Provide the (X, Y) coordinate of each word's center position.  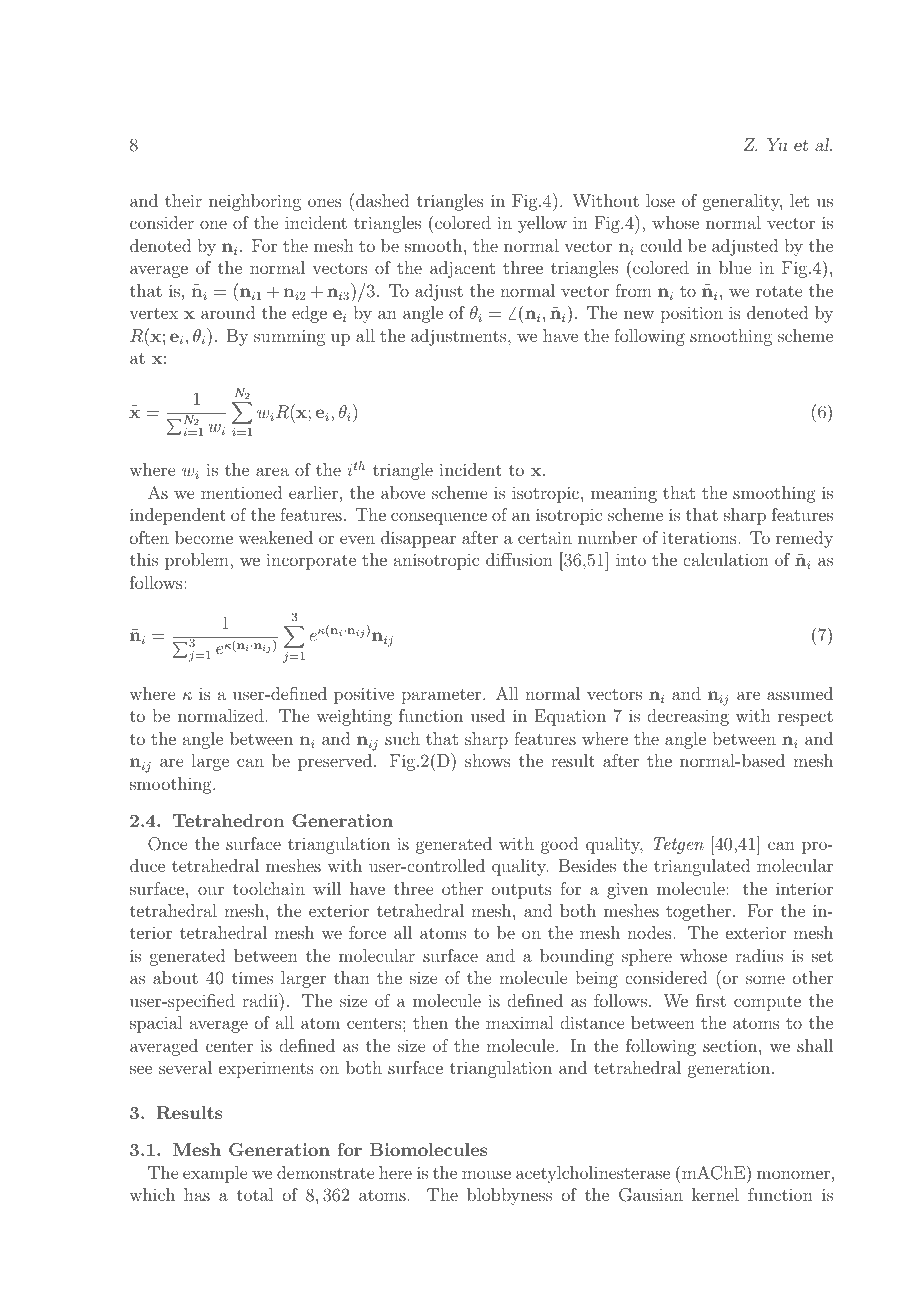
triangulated (702, 867)
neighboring (255, 202)
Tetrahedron (228, 820)
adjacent (462, 269)
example (215, 1174)
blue (735, 267)
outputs (522, 891)
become (204, 537)
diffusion (519, 559)
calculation (726, 559)
